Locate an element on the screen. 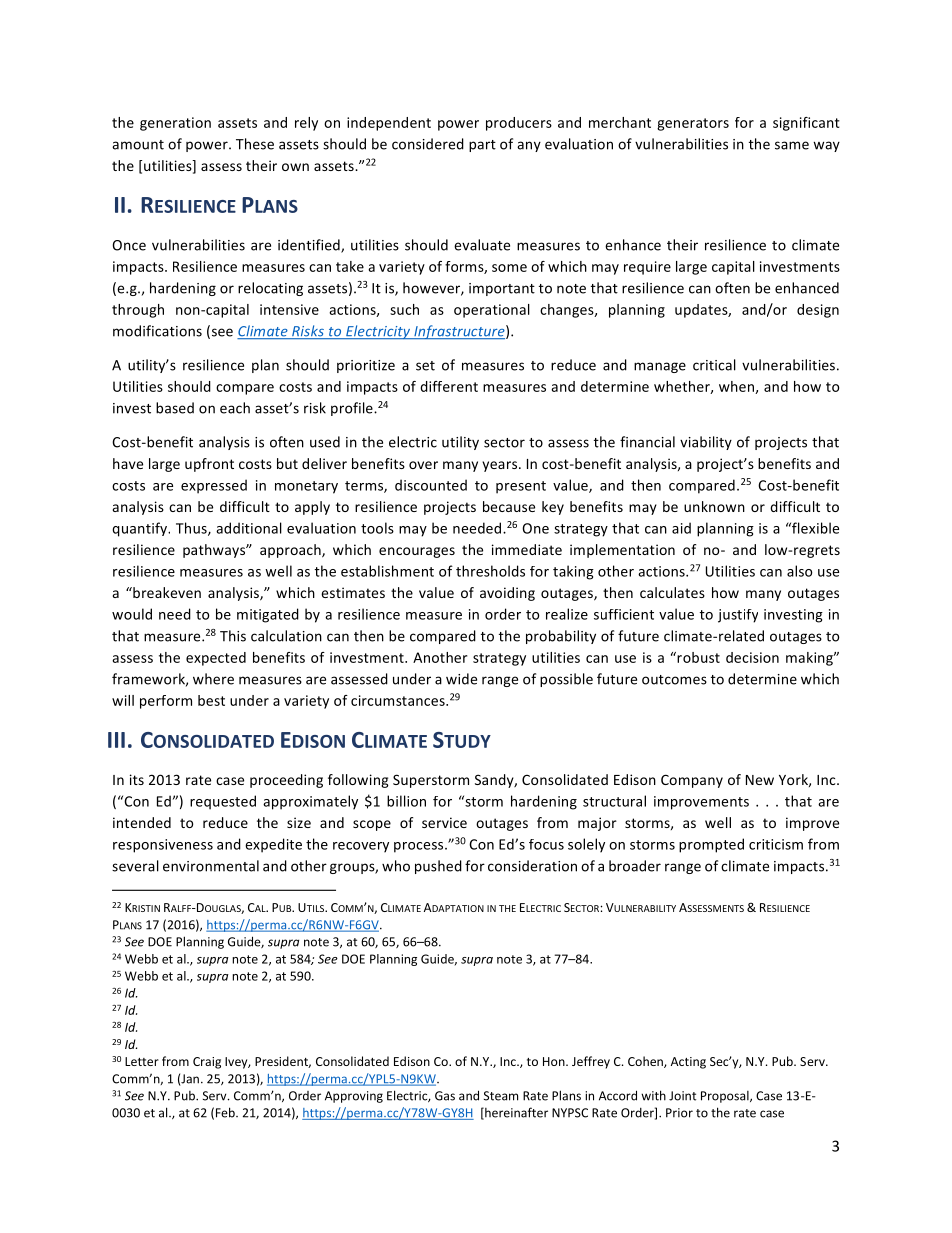 The image size is (952, 1233). pushed is located at coordinates (438, 867).
